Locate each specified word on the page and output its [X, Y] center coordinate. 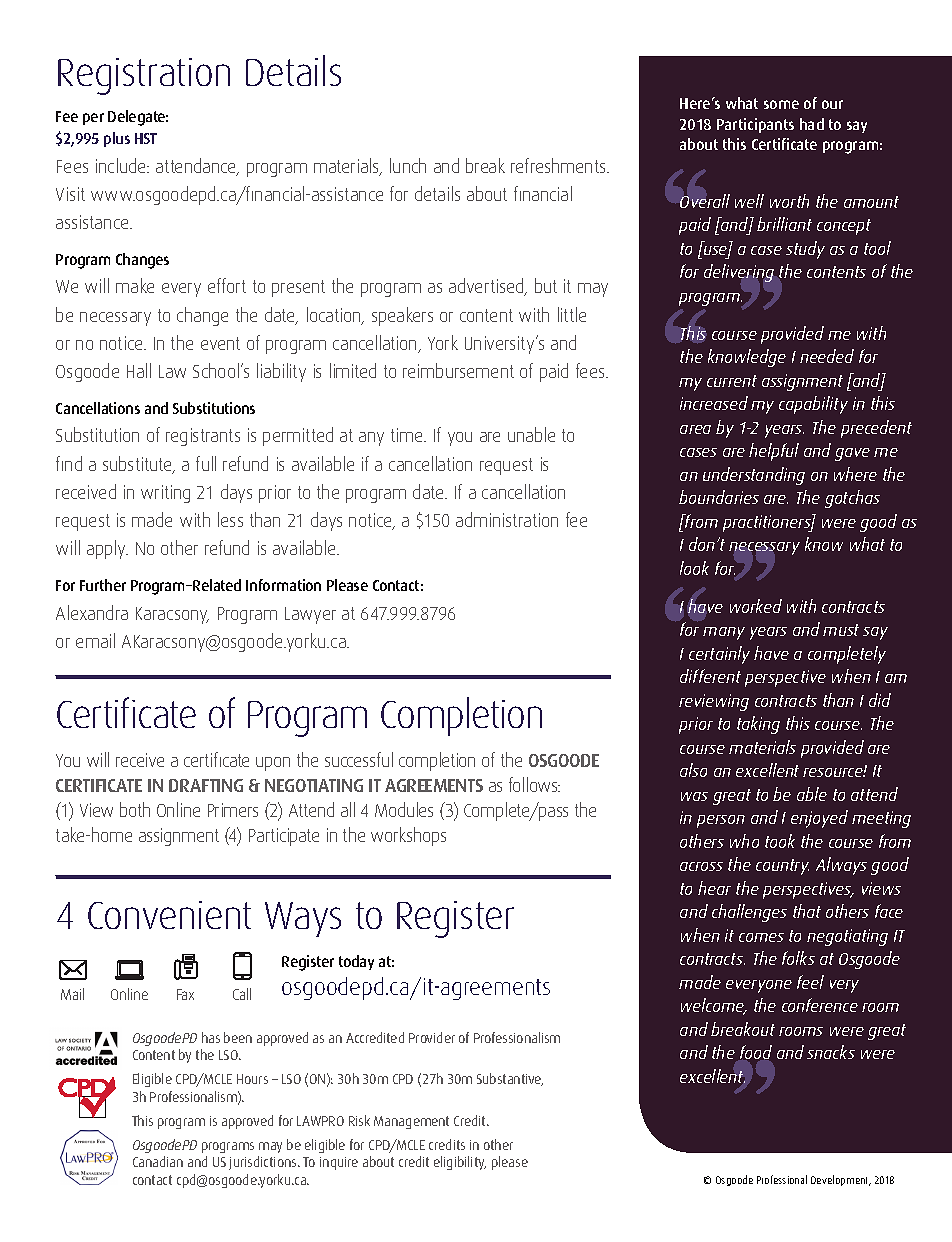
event [220, 343]
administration [507, 519]
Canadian [158, 1161]
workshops [408, 836]
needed [827, 356]
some [781, 104]
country [782, 867]
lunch [408, 165]
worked [756, 606]
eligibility [460, 1163]
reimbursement [458, 370]
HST [146, 138]
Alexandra [92, 612]
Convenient [169, 915]
